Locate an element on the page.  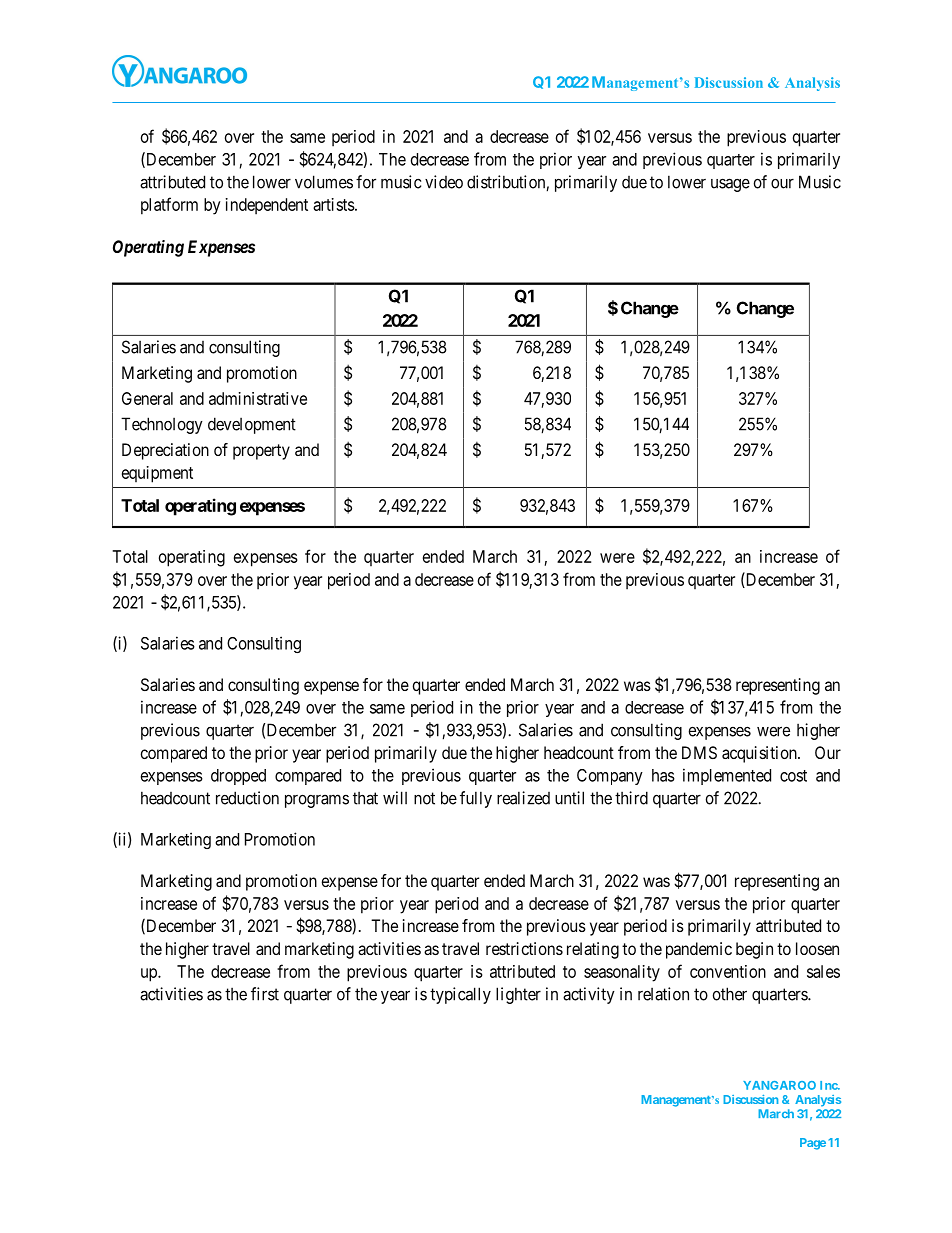
restrictions is located at coordinates (524, 948).
